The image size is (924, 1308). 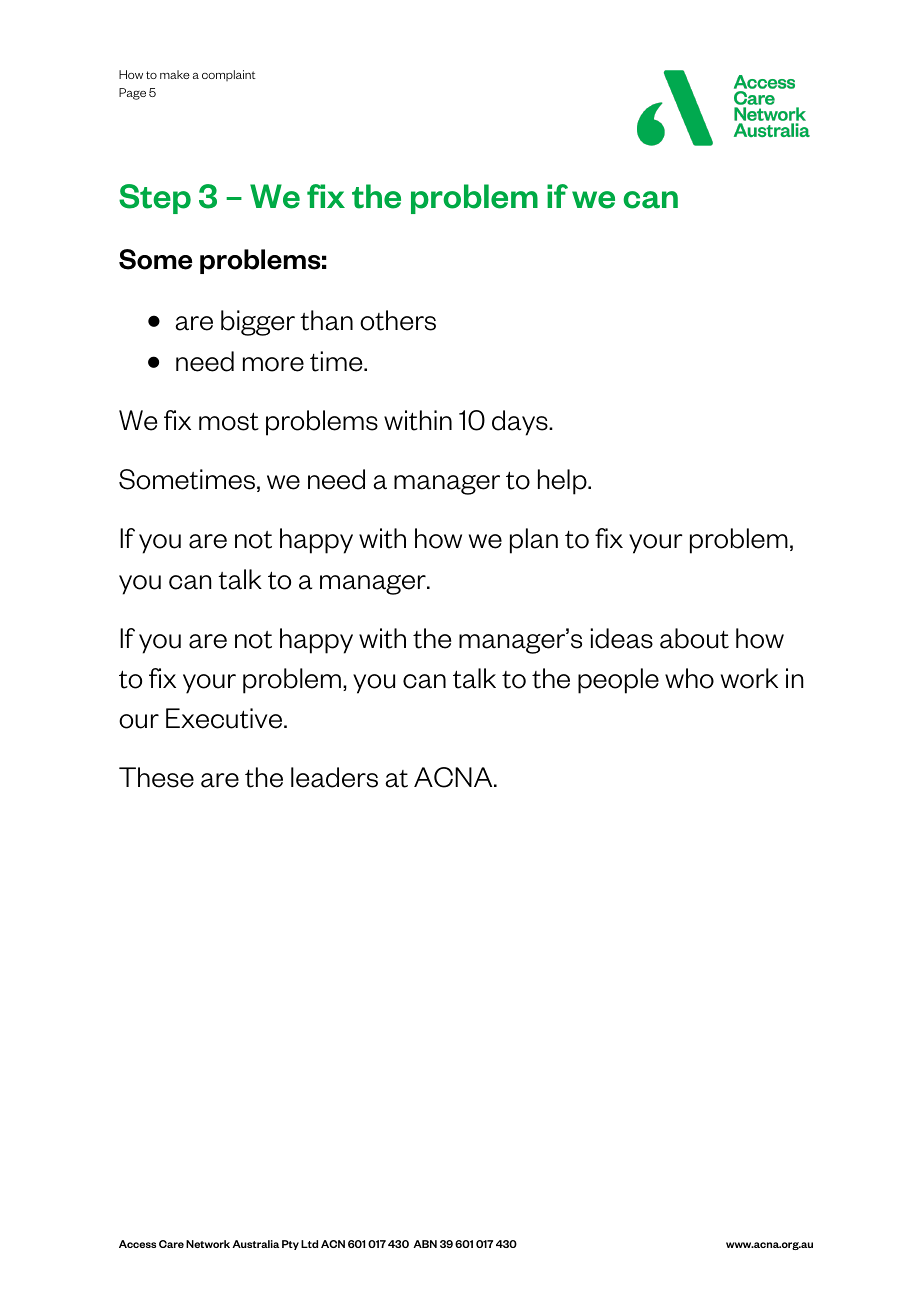 I want to click on Care, so click(x=171, y=1244).
